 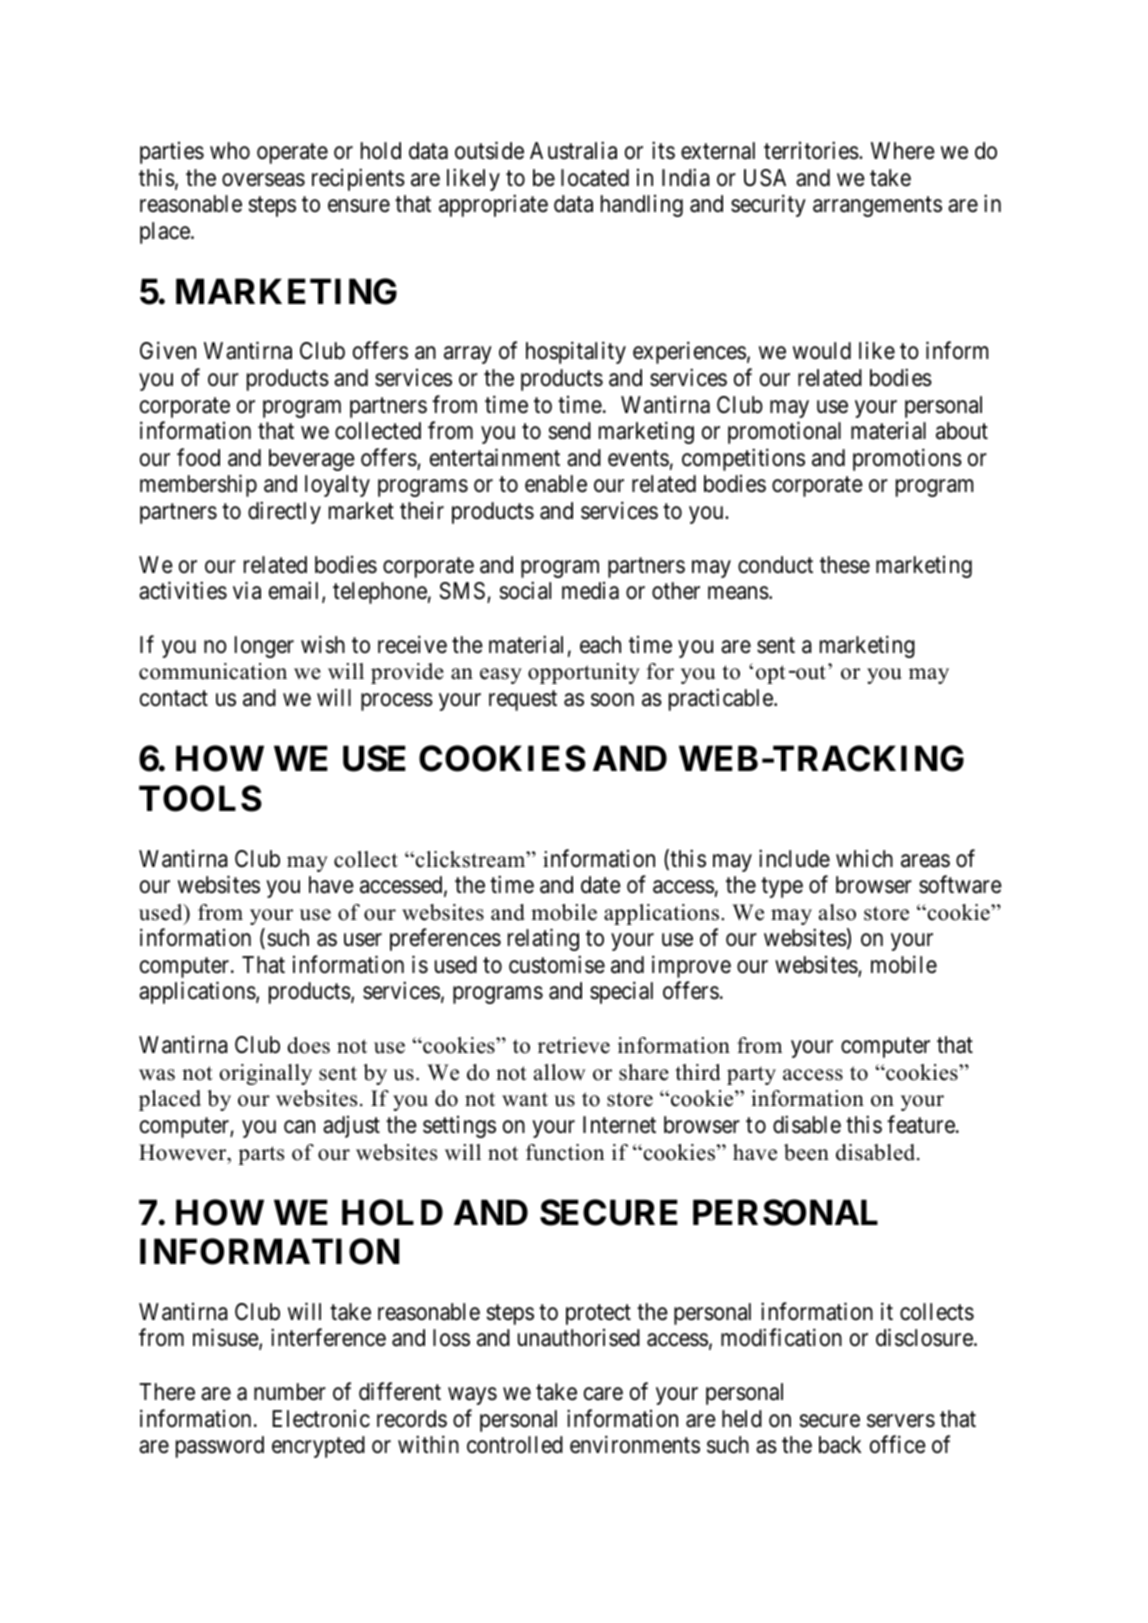 I want to click on opportunity, so click(x=584, y=673).
